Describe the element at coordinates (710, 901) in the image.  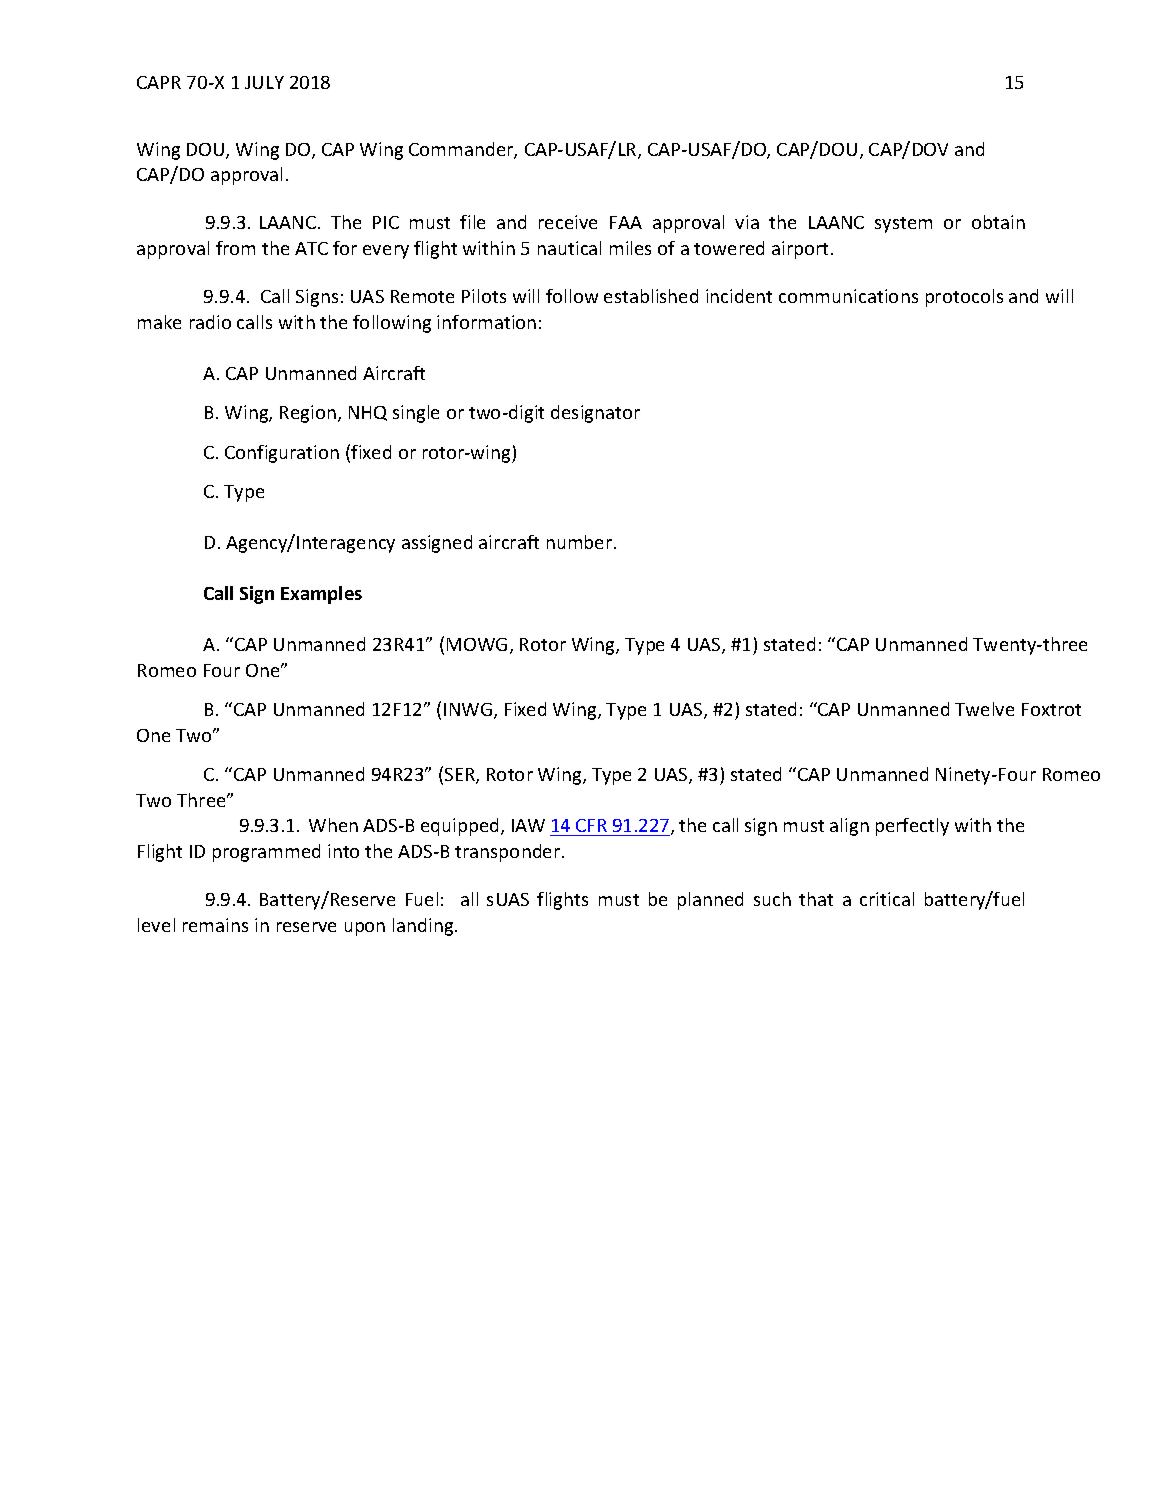
I see `planned` at that location.
